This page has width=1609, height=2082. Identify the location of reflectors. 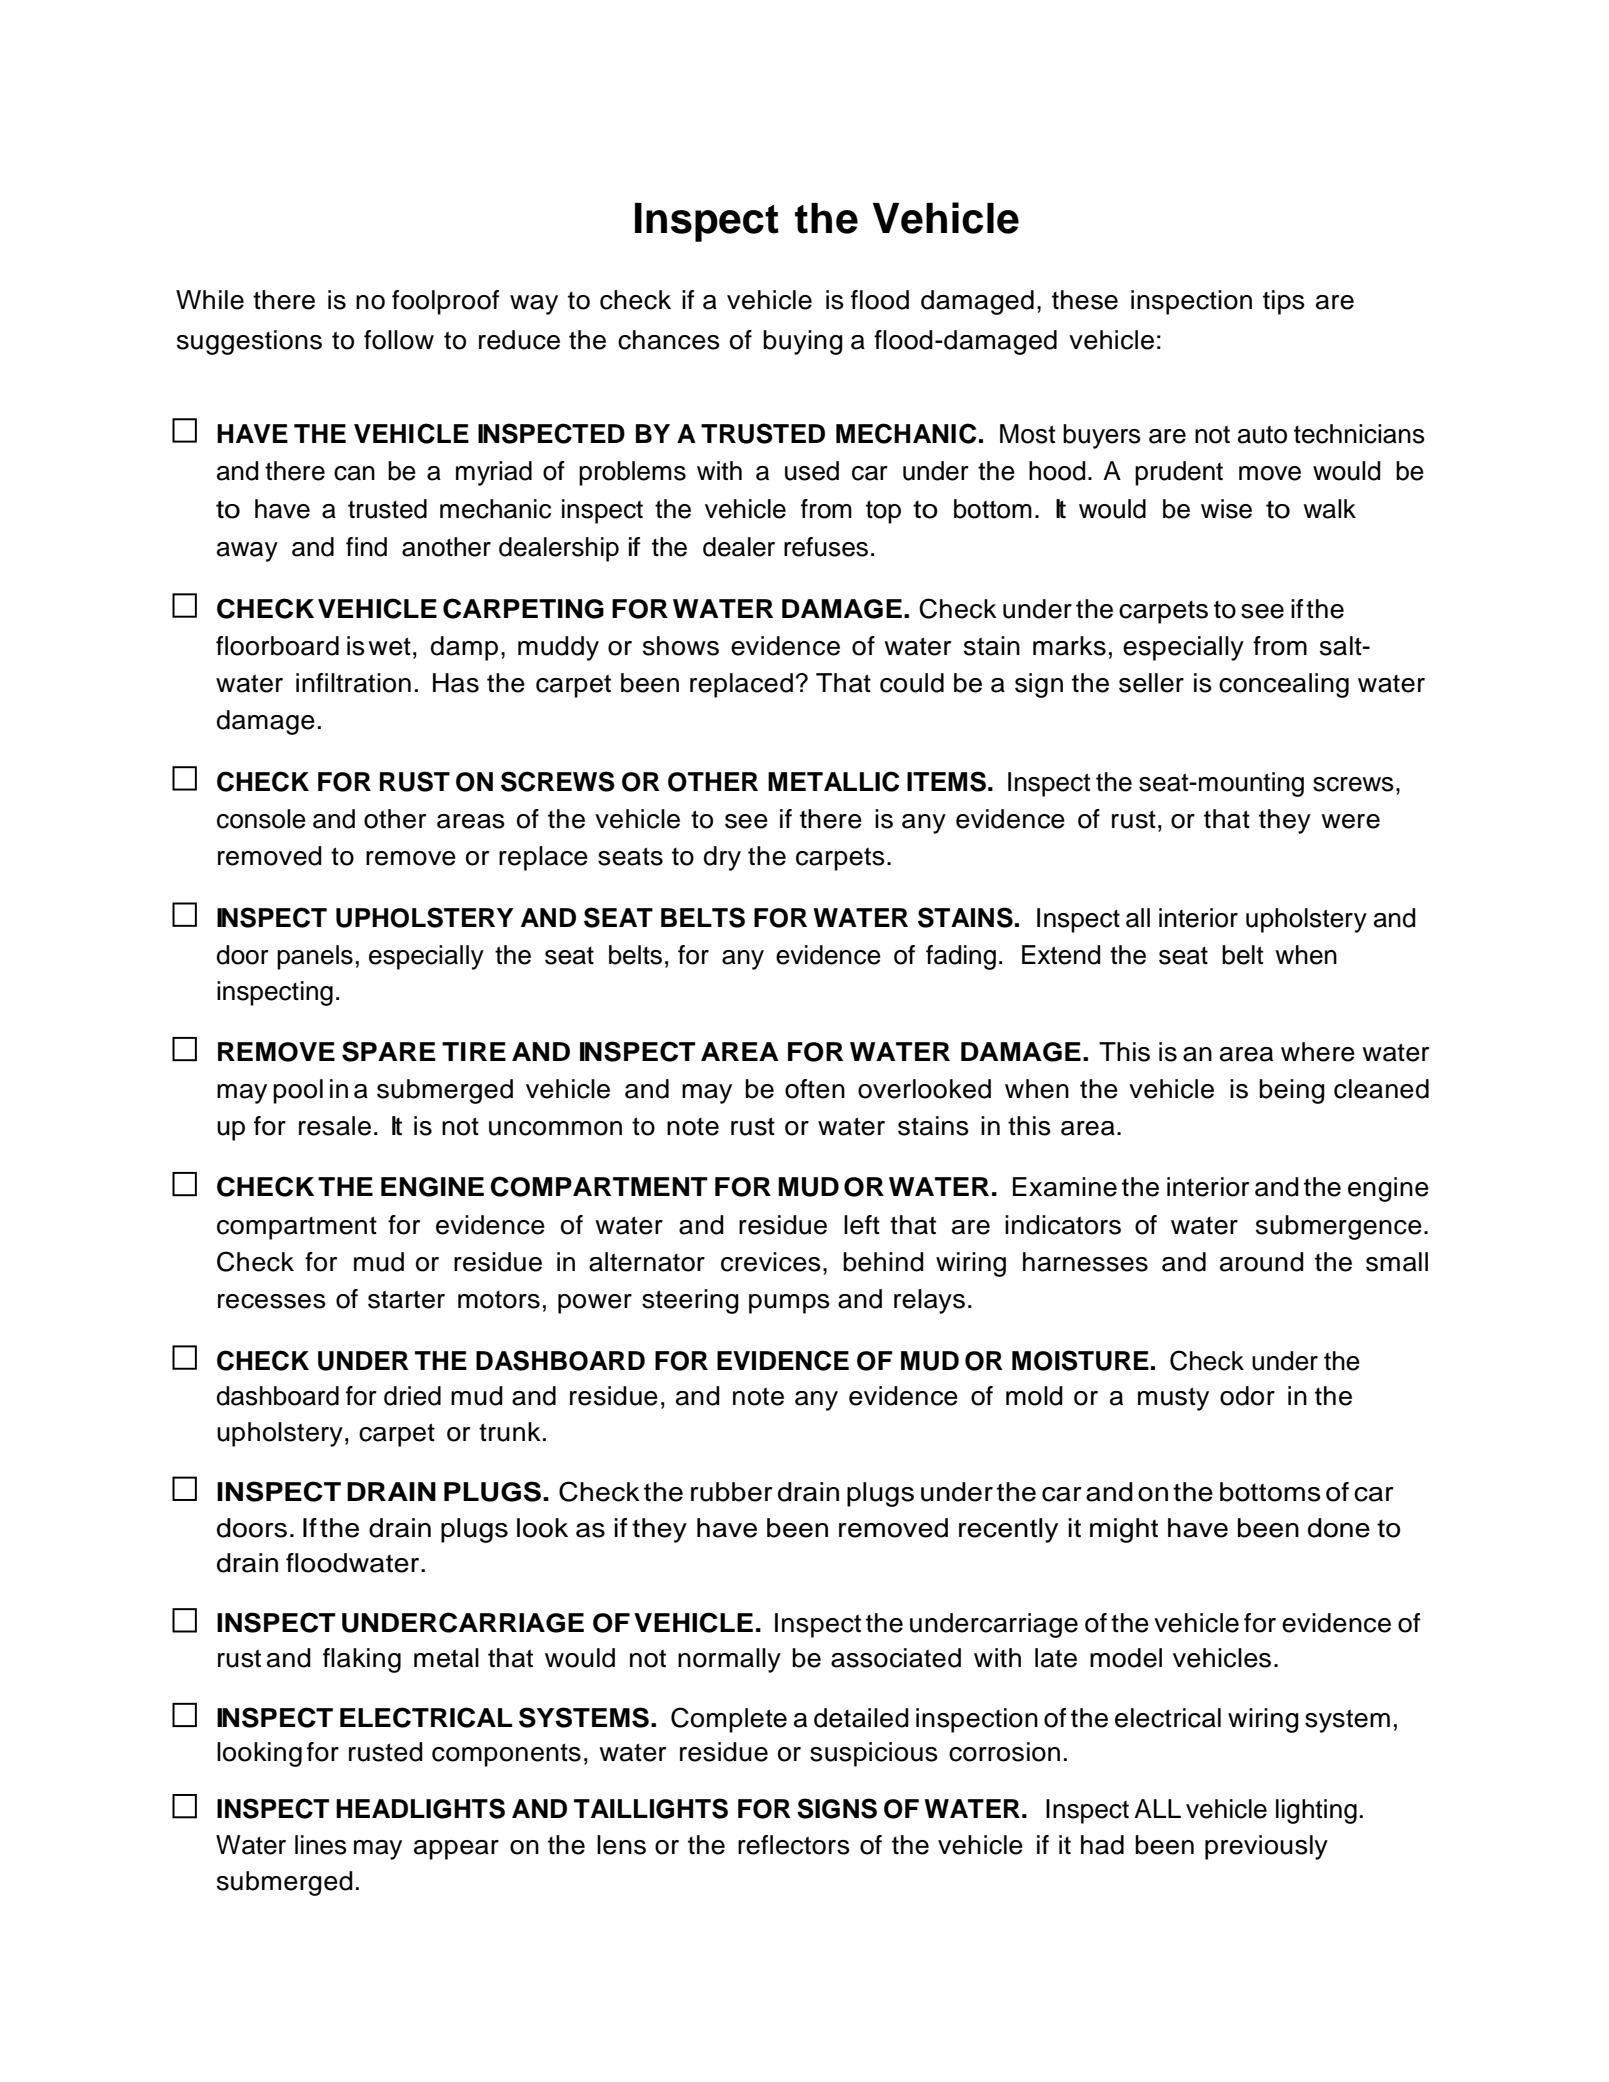
(794, 1845).
